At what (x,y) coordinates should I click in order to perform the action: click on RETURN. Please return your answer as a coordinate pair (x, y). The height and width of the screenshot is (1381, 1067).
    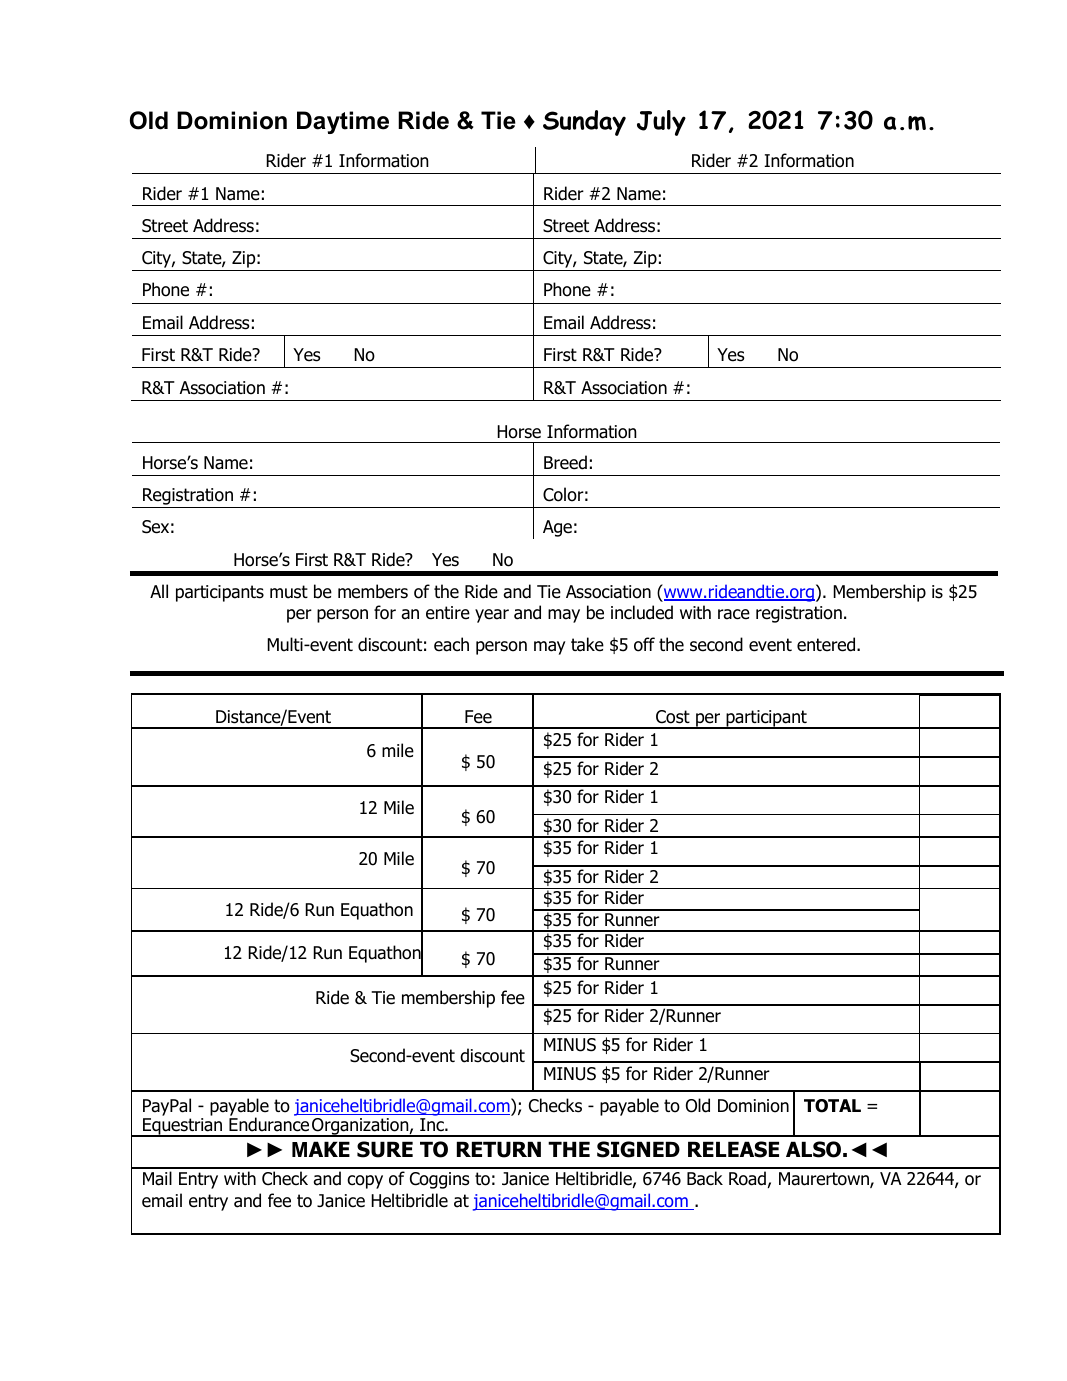
    Looking at the image, I should click on (499, 1149).
